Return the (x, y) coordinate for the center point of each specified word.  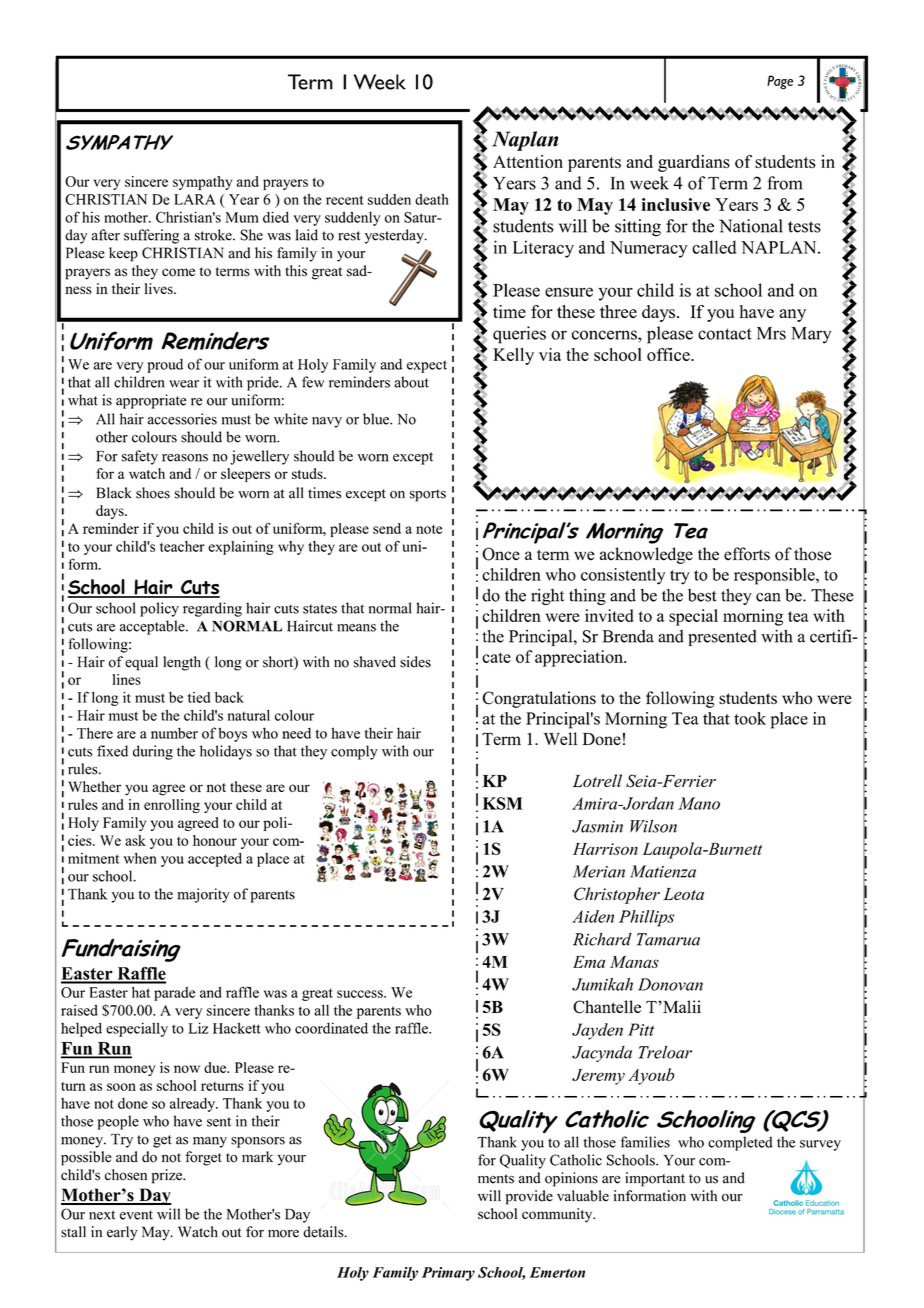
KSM (502, 803)
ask (135, 840)
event (136, 1215)
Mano (699, 803)
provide (529, 1197)
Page (780, 82)
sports (428, 495)
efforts (747, 554)
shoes (153, 493)
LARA (195, 199)
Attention (528, 161)
